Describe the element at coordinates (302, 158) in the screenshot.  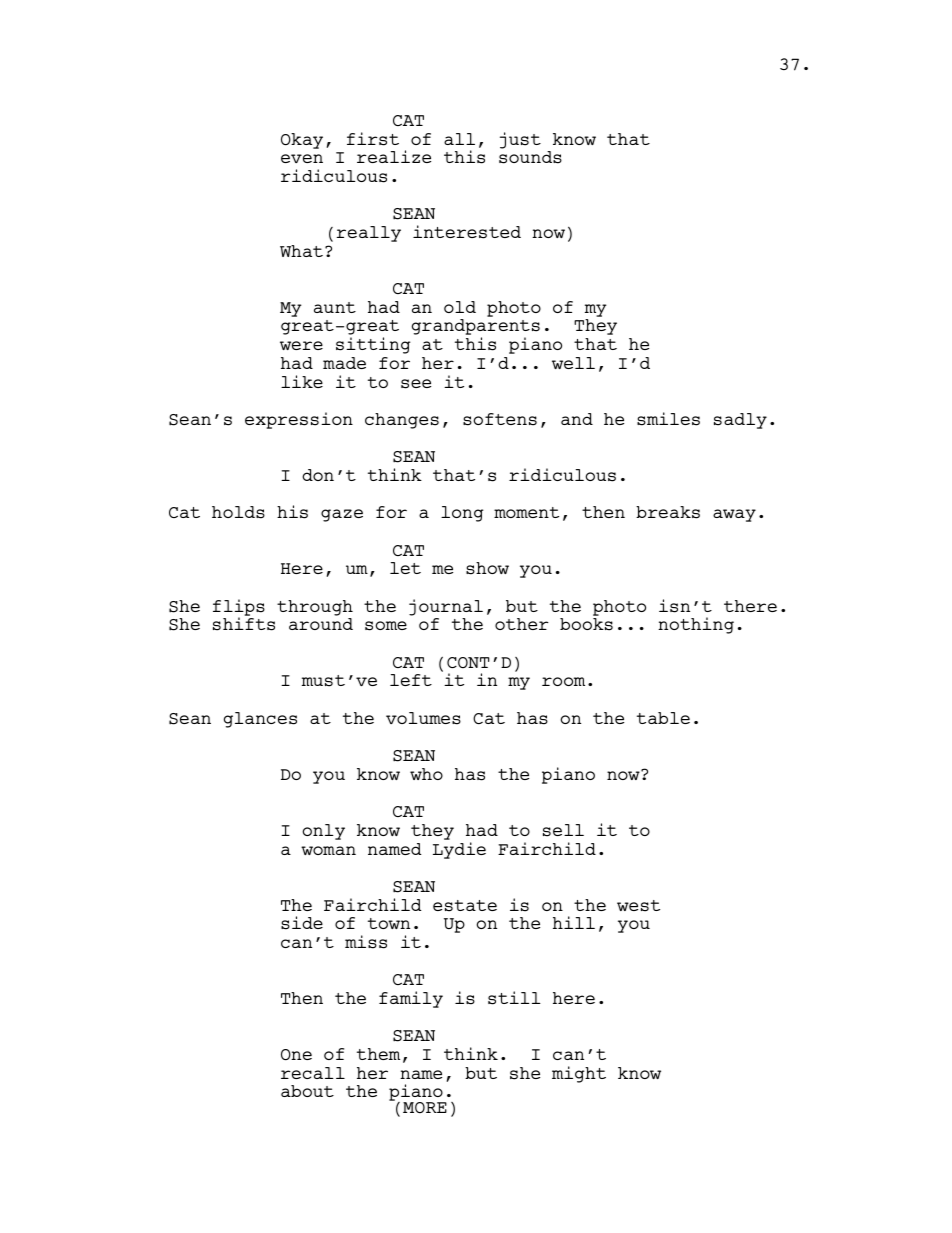
I see `even` at that location.
